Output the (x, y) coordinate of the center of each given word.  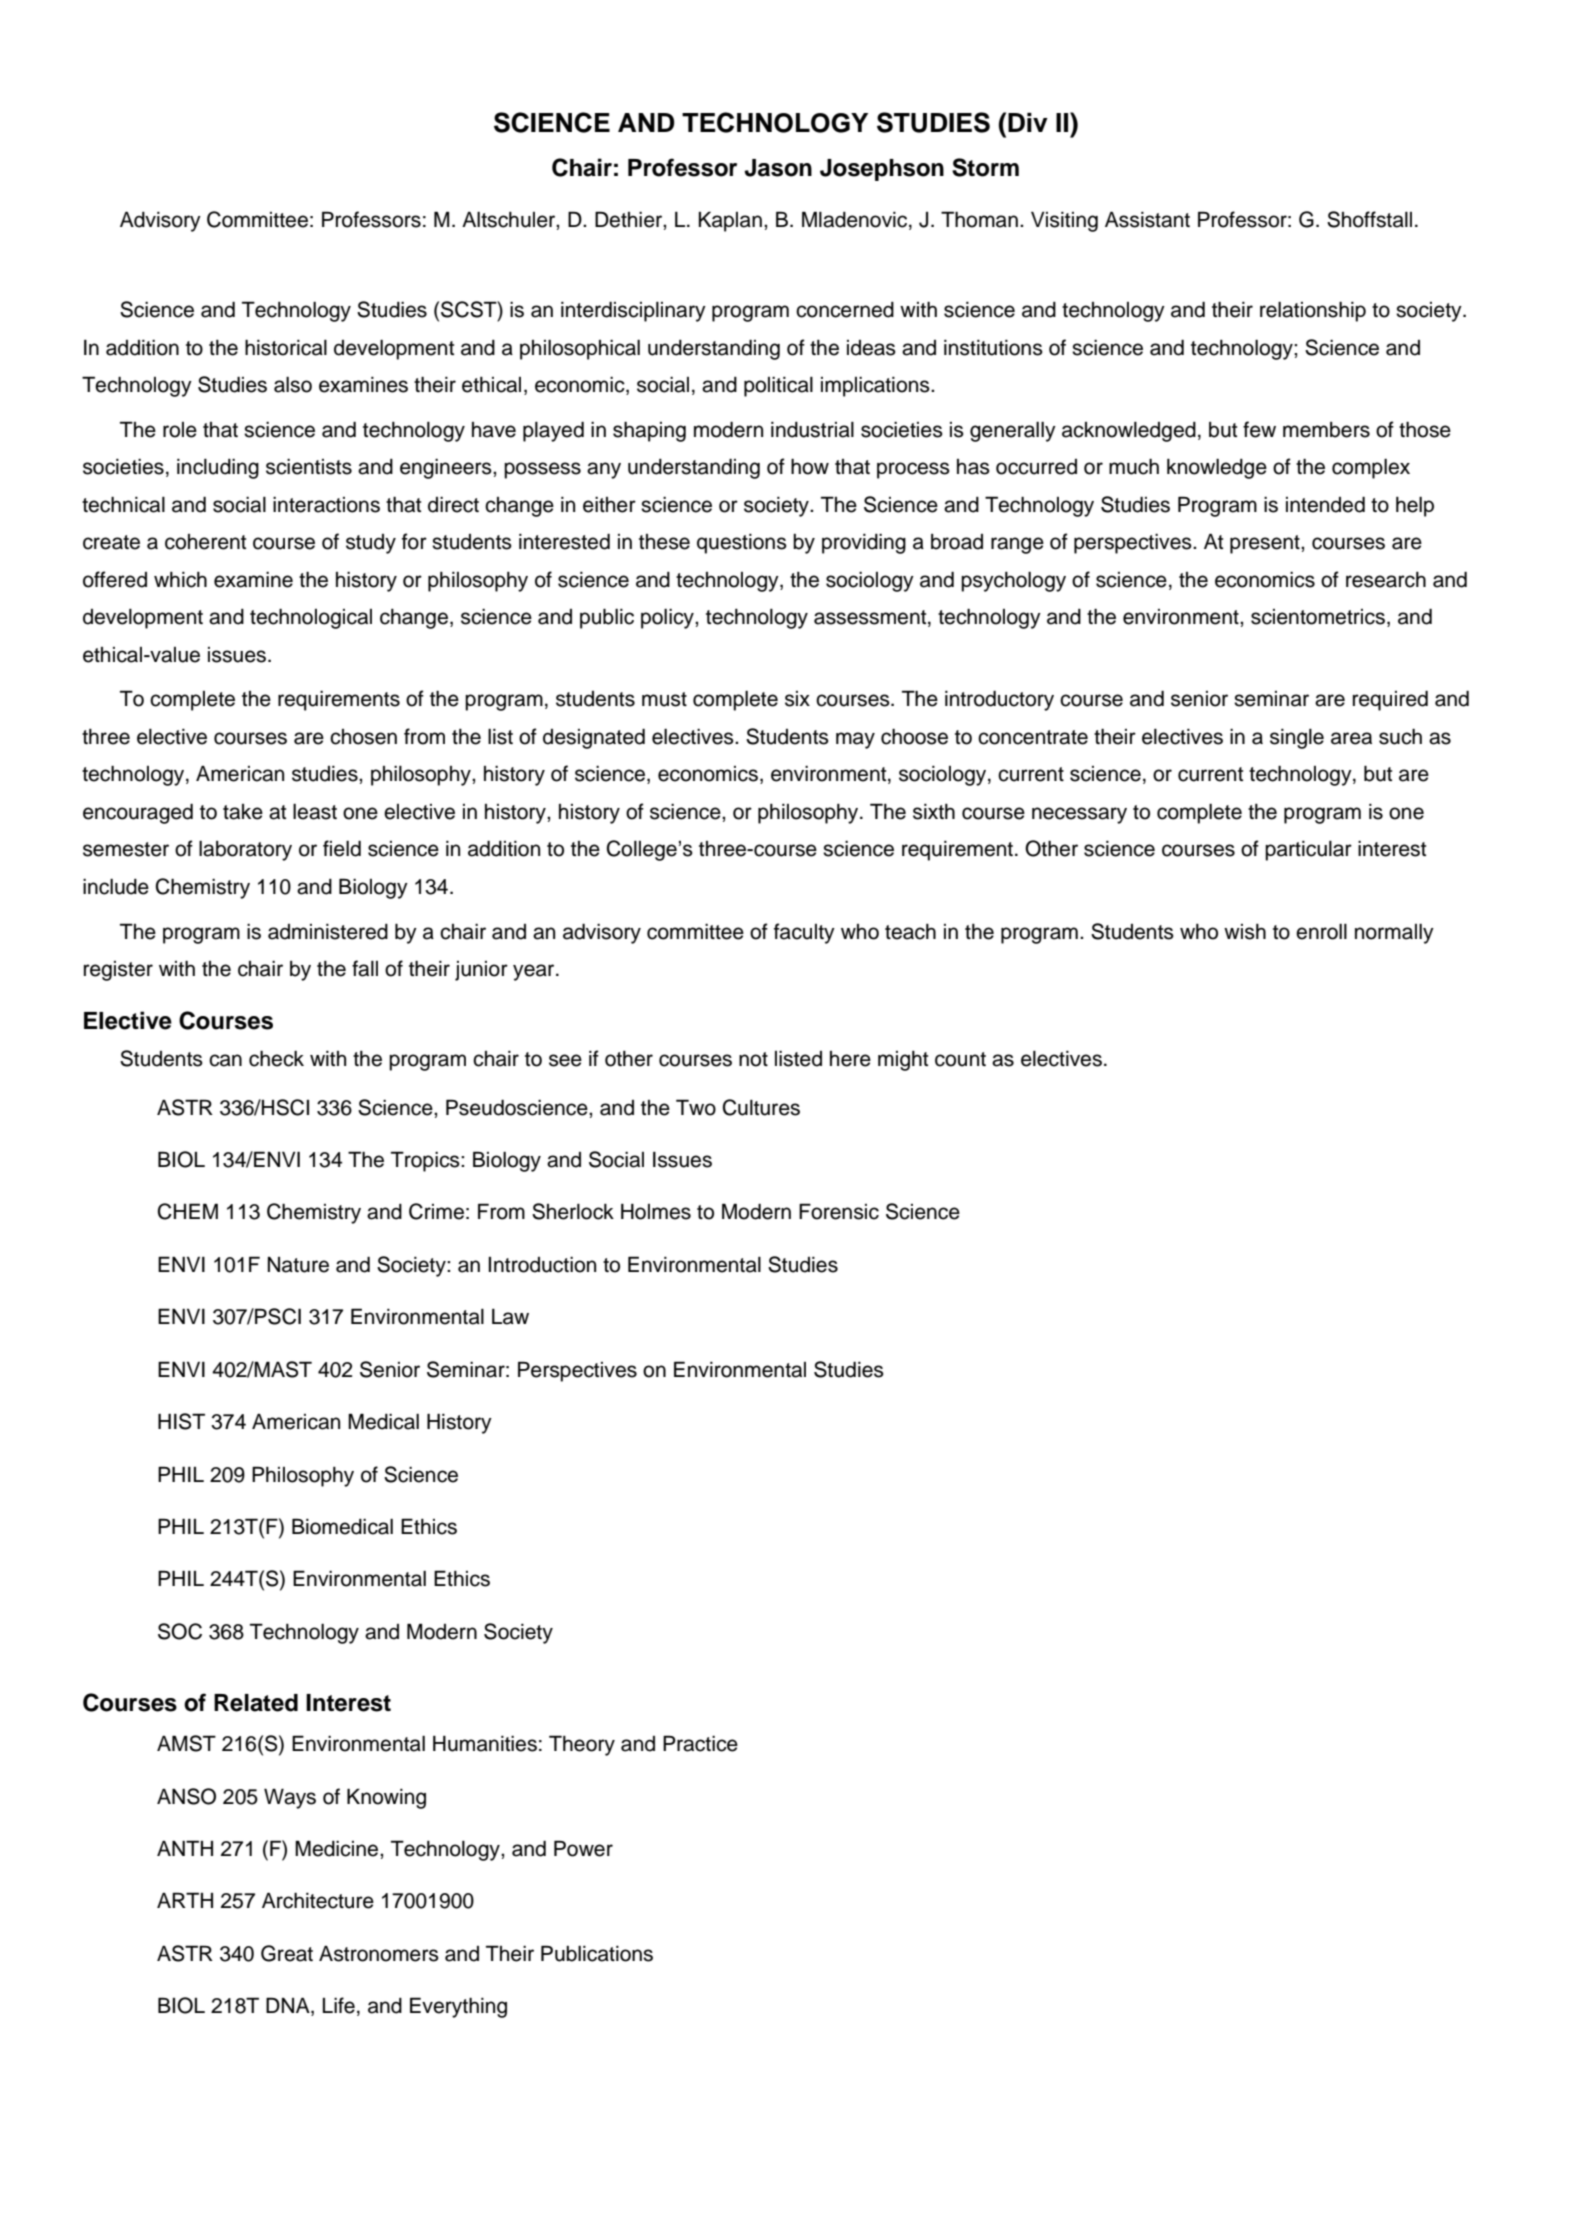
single (1297, 739)
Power (583, 1848)
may (855, 740)
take (243, 812)
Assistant (1147, 219)
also (293, 385)
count (960, 1059)
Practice (700, 1743)
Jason (778, 168)
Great (287, 1953)
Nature (298, 1265)
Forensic (839, 1211)
